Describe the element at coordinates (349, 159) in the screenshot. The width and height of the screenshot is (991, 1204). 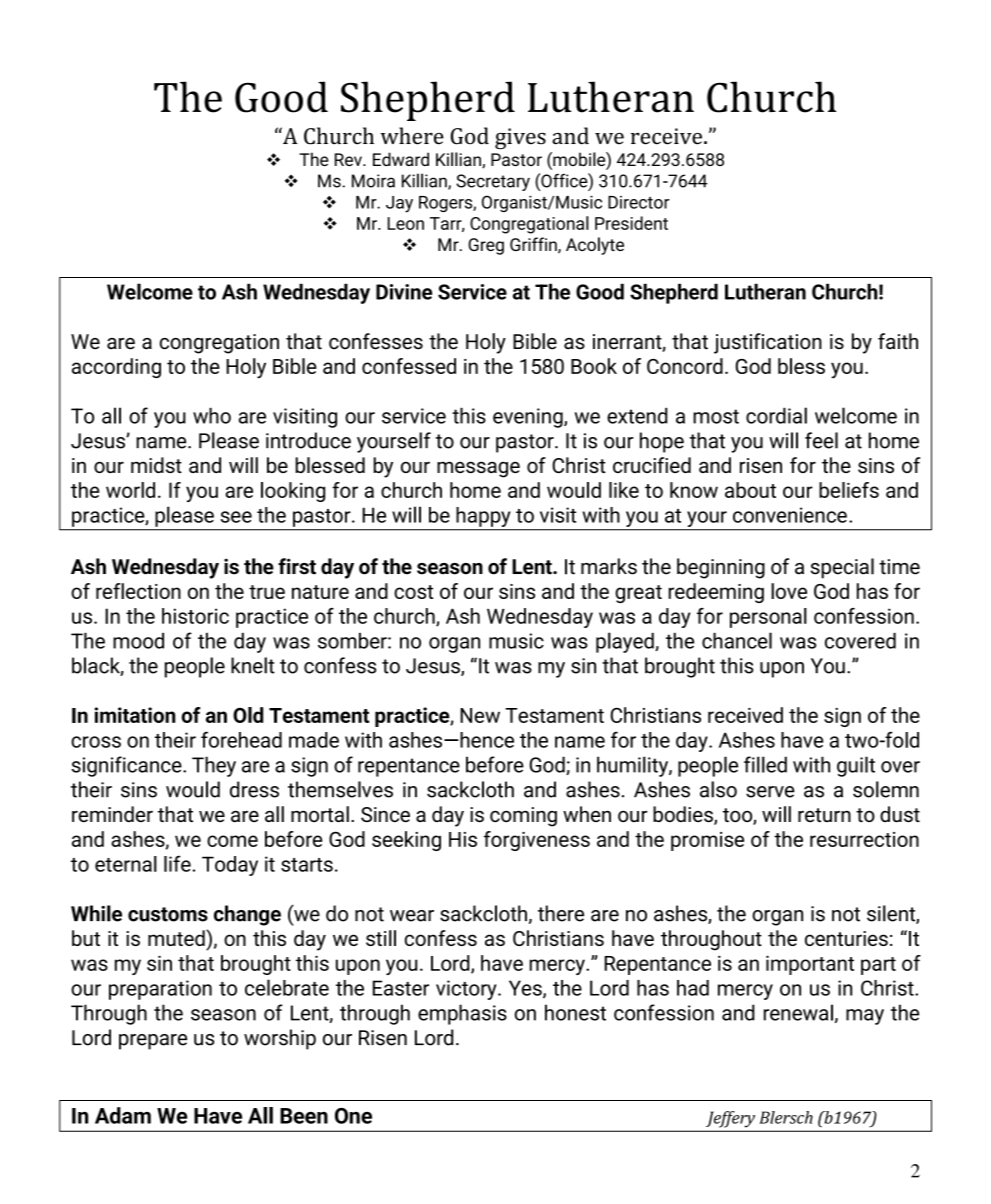
I see `Rev` at that location.
